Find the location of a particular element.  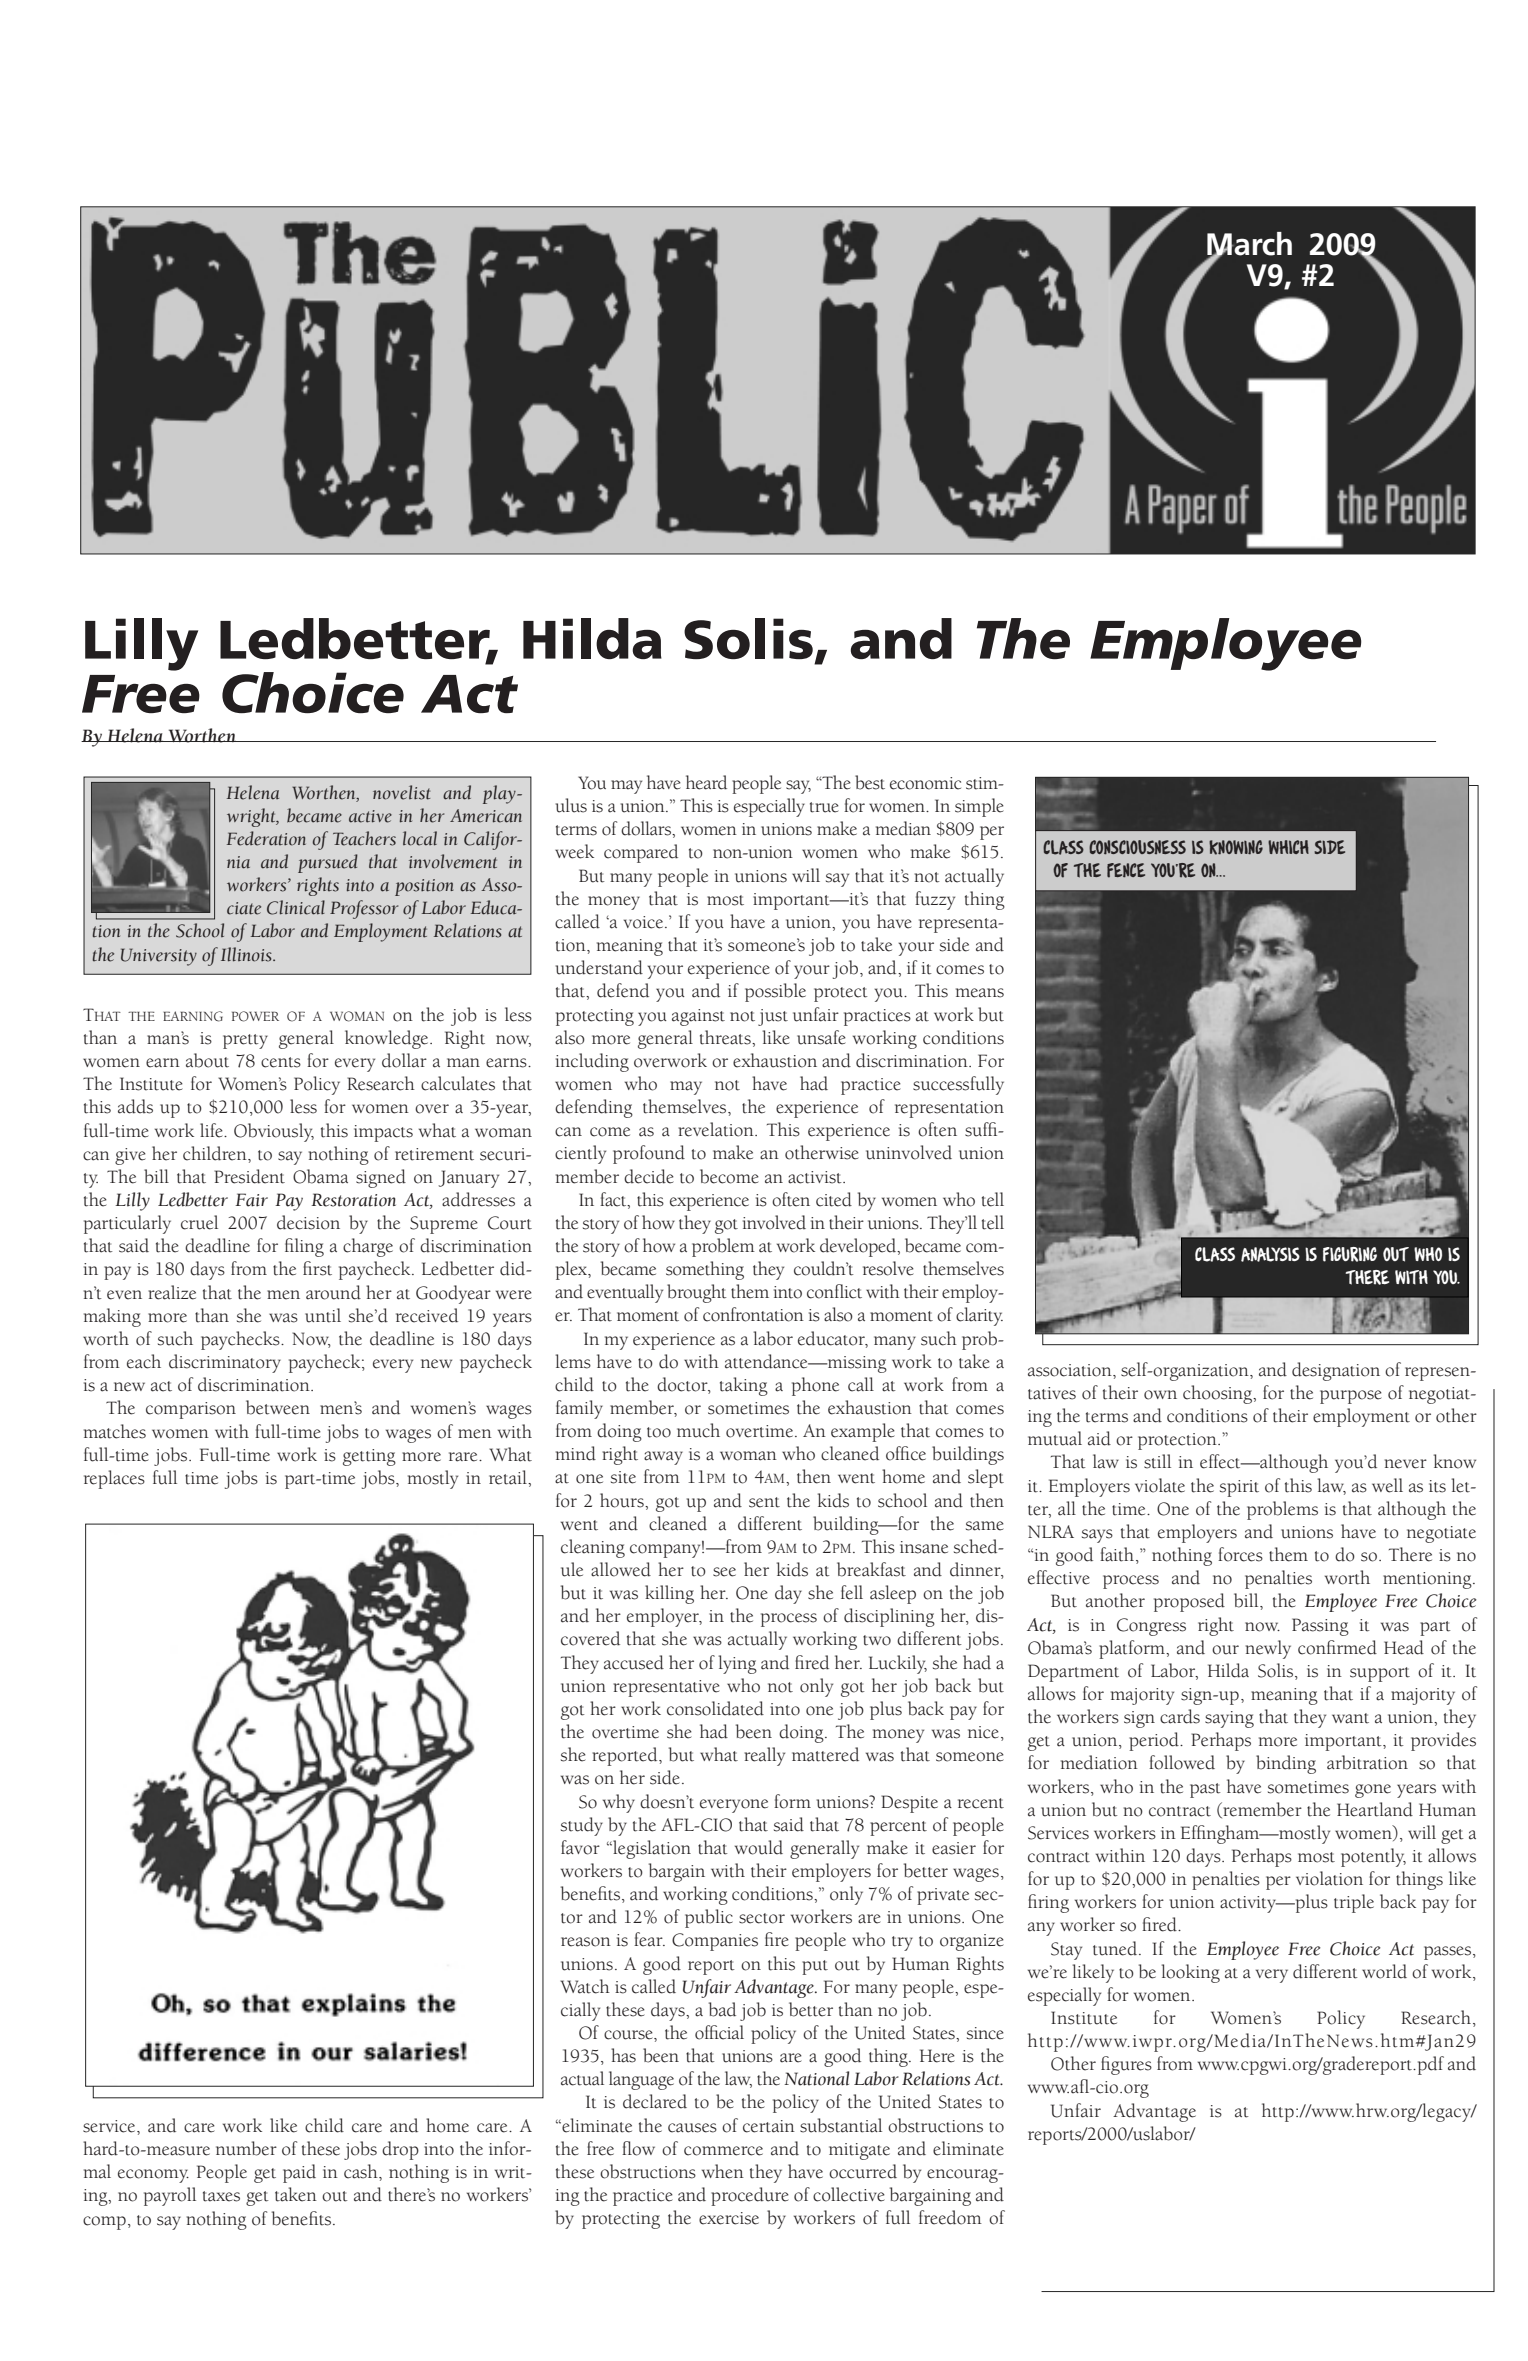

novelist is located at coordinates (401, 792).
